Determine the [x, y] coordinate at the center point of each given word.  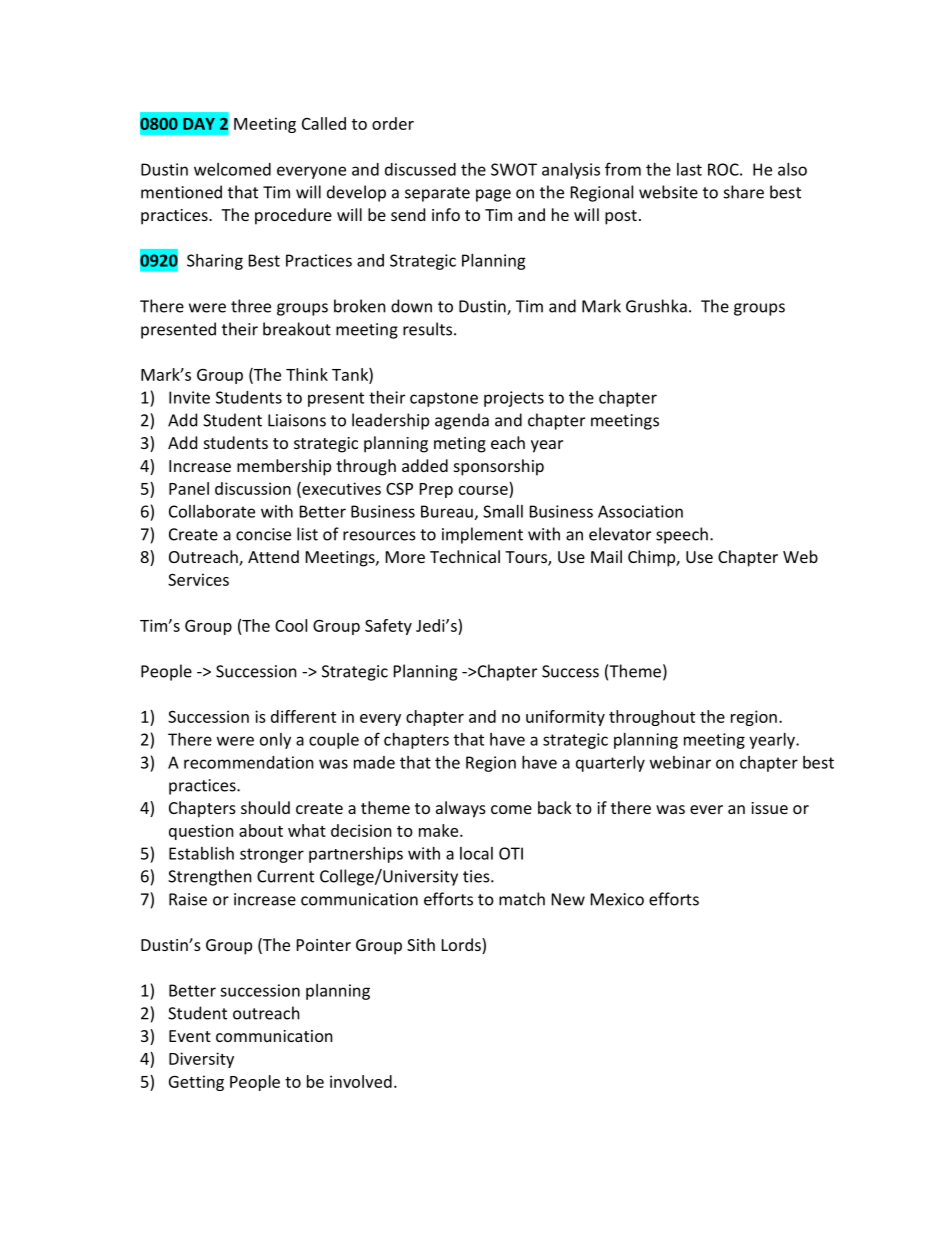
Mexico [617, 899]
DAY [199, 124]
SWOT [514, 169]
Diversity [201, 1060]
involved [361, 1081]
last [689, 169]
